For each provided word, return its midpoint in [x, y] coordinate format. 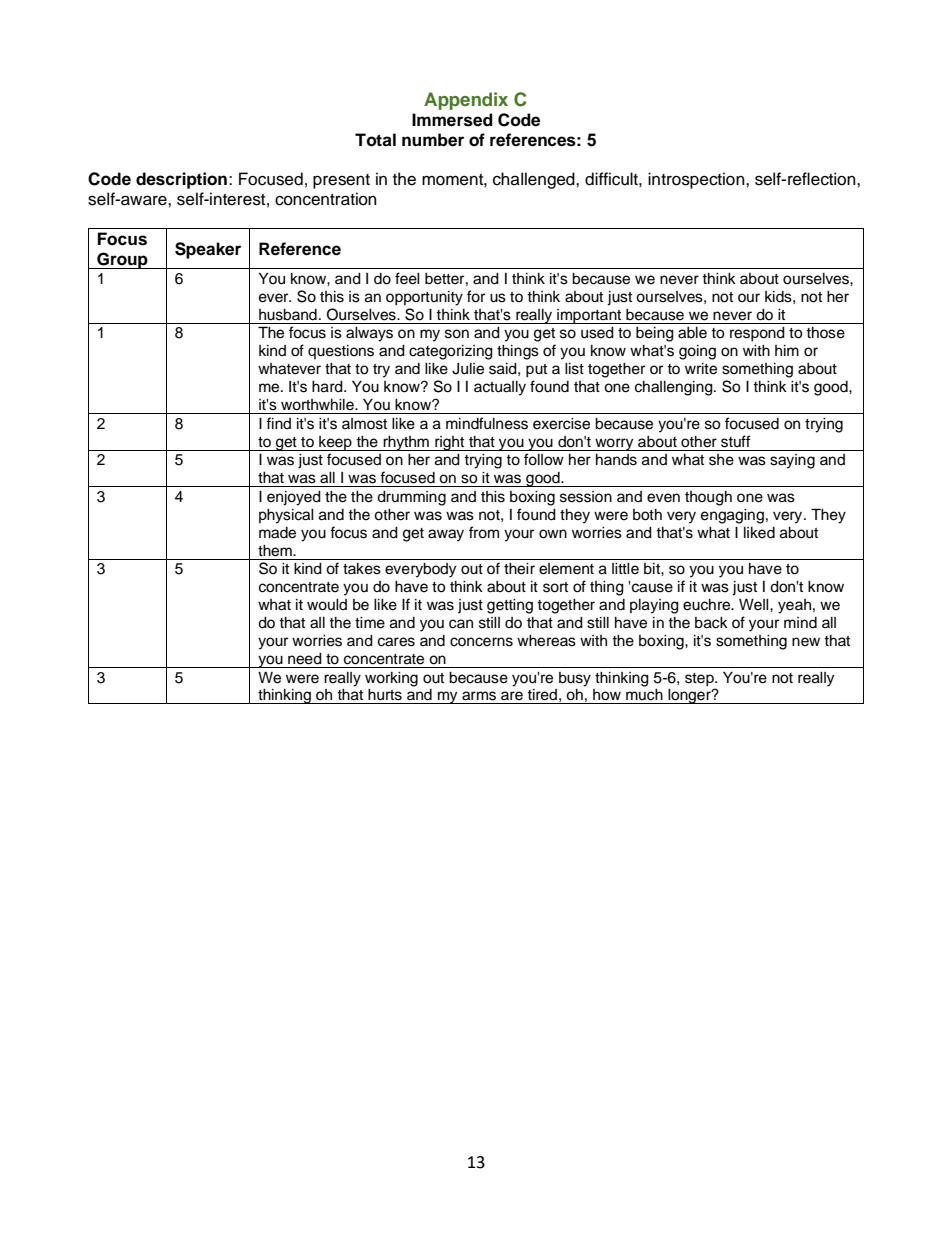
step [700, 680]
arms [479, 696]
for [476, 296]
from [484, 532]
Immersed [452, 120]
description [181, 180]
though [708, 498]
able [692, 333]
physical [286, 516]
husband [288, 315]
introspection [697, 180]
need [305, 659]
